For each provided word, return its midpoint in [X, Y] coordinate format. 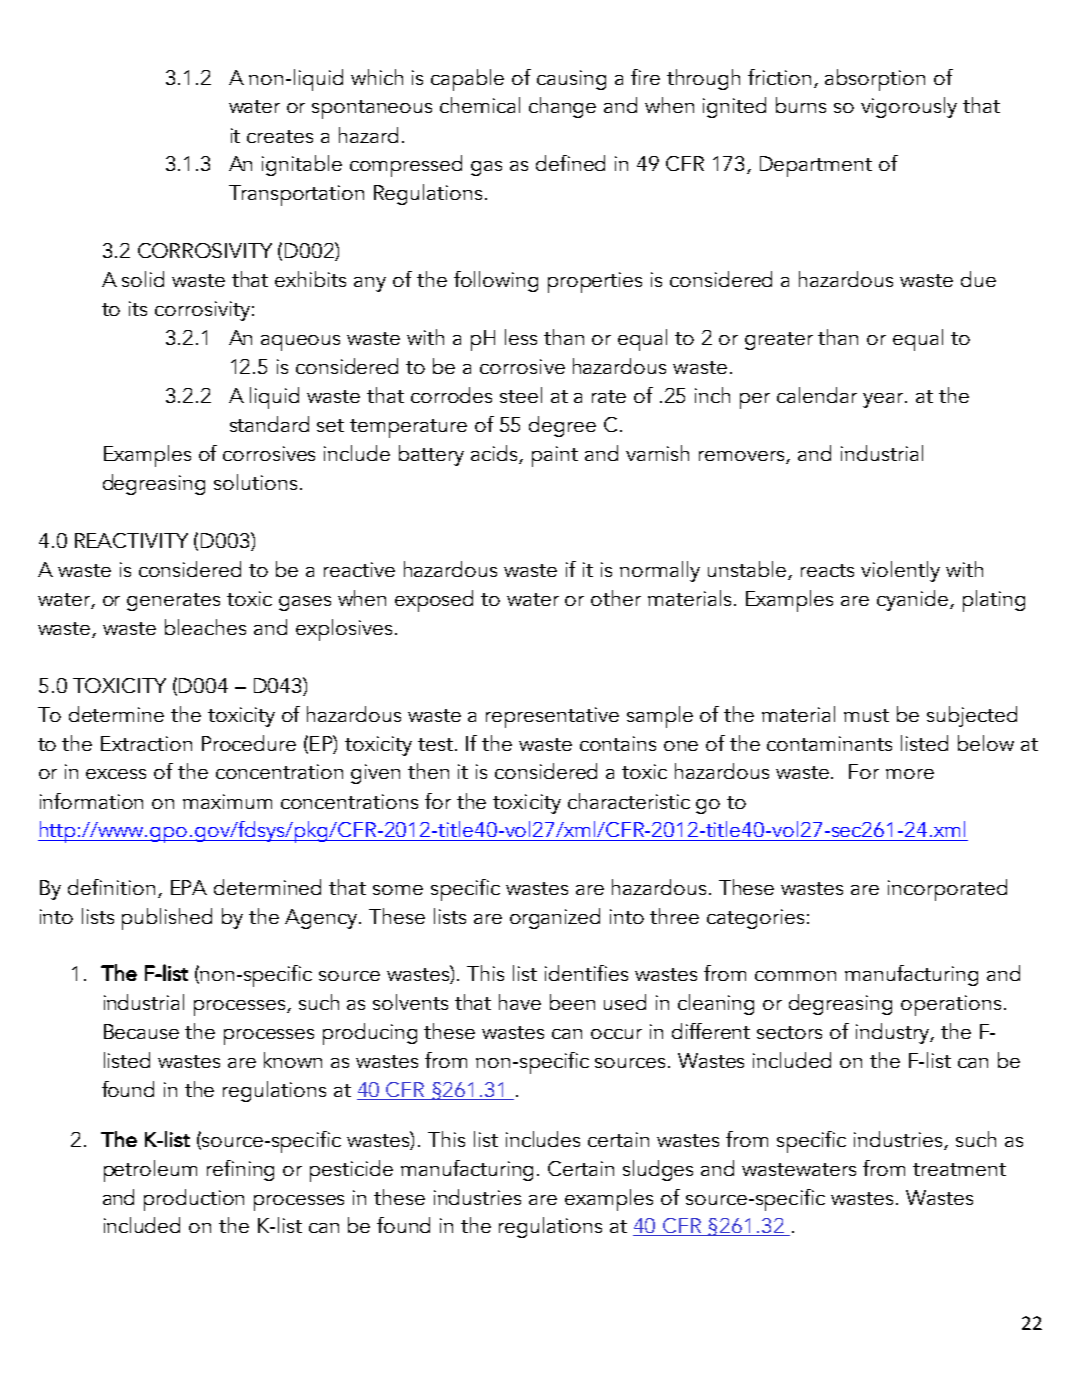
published [167, 919]
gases [305, 603]
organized [555, 918]
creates [280, 136]
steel [521, 395]
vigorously [909, 107]
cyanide [914, 600]
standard [269, 424]
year [884, 400]
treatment [959, 1169]
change [562, 107]
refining [240, 1170]
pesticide [351, 1171]
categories [755, 919]
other [616, 598]
